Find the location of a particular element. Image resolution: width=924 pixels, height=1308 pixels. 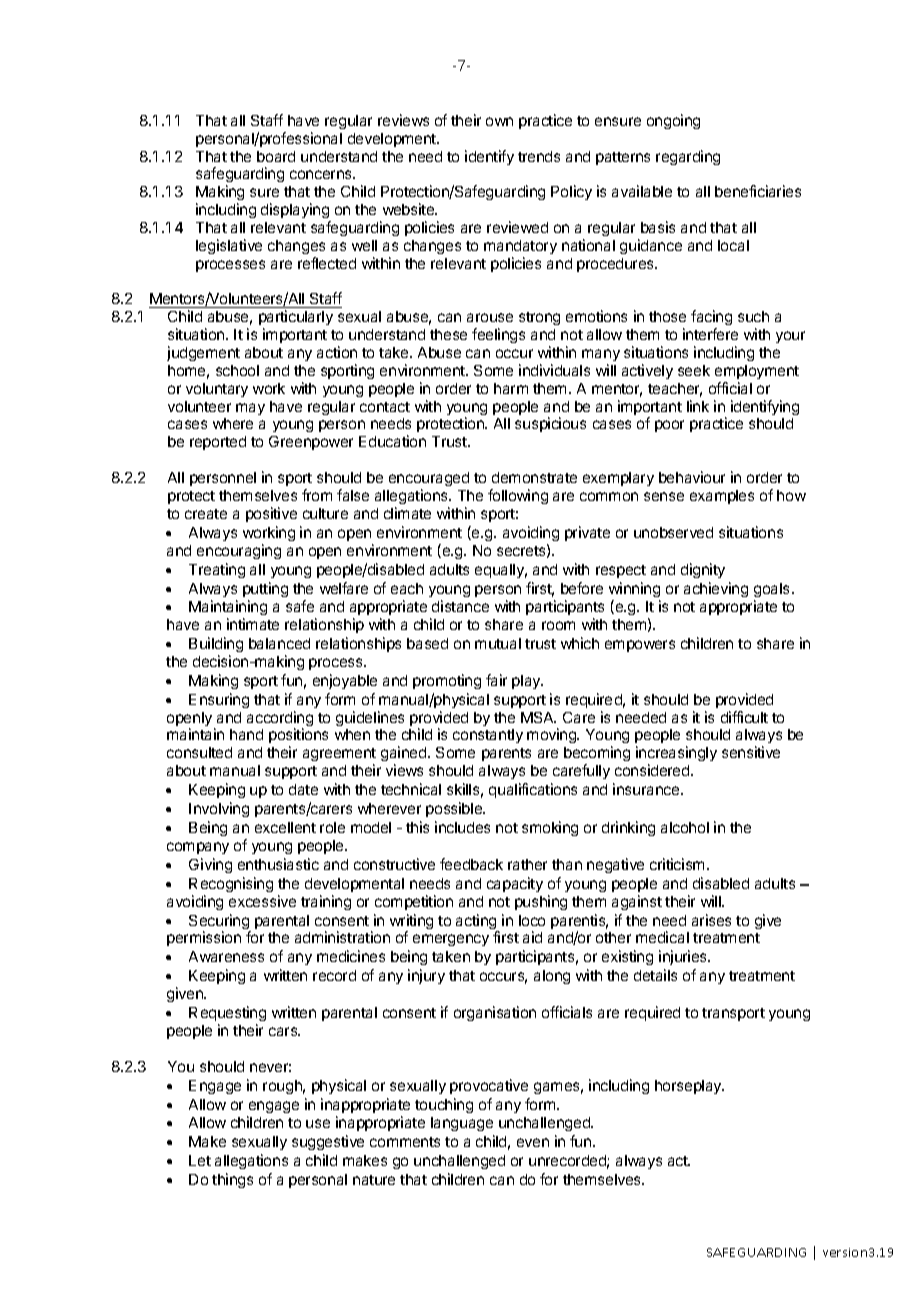

alcohol is located at coordinates (685, 827).
